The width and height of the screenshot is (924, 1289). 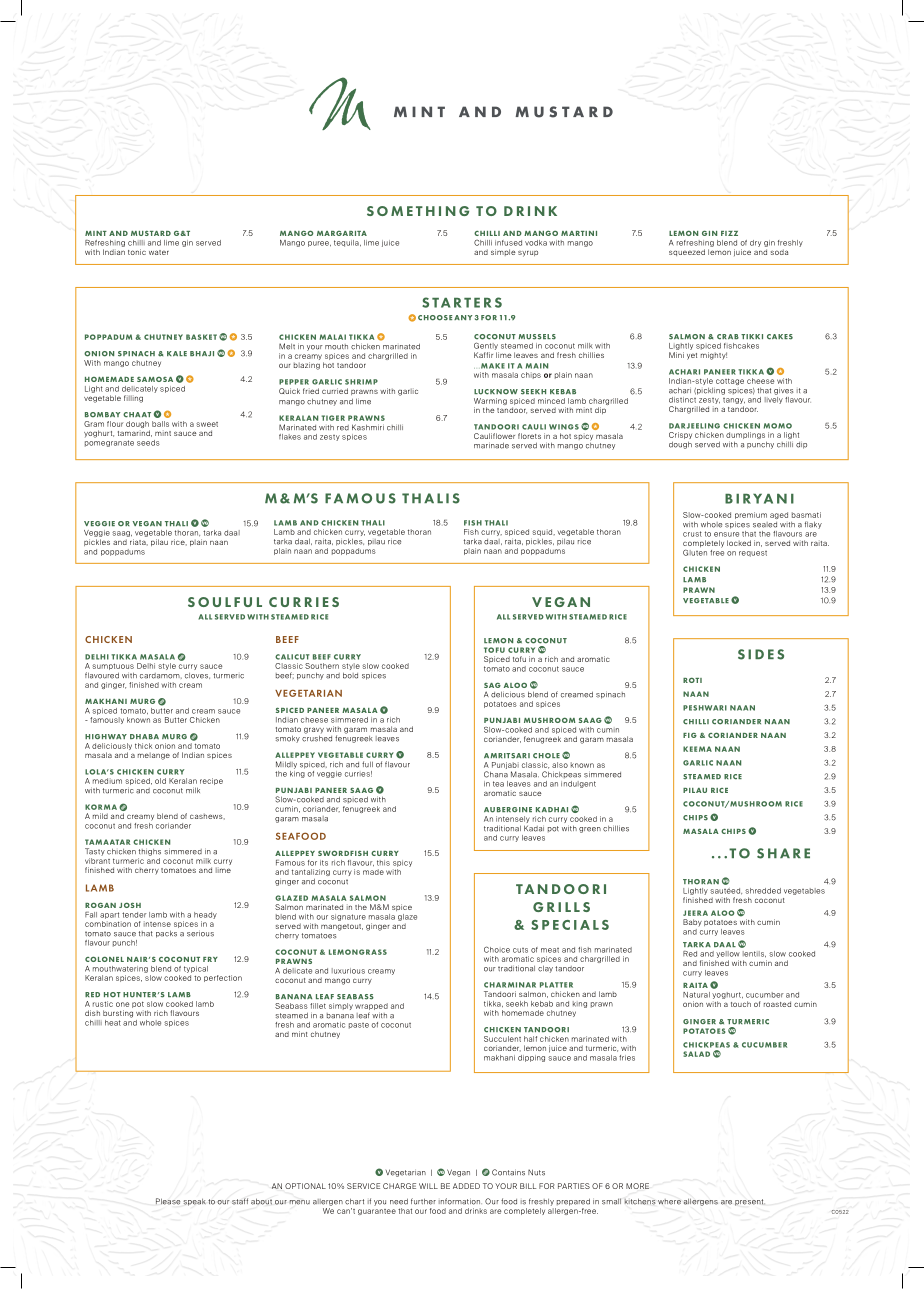 I want to click on present, so click(x=750, y=1202).
